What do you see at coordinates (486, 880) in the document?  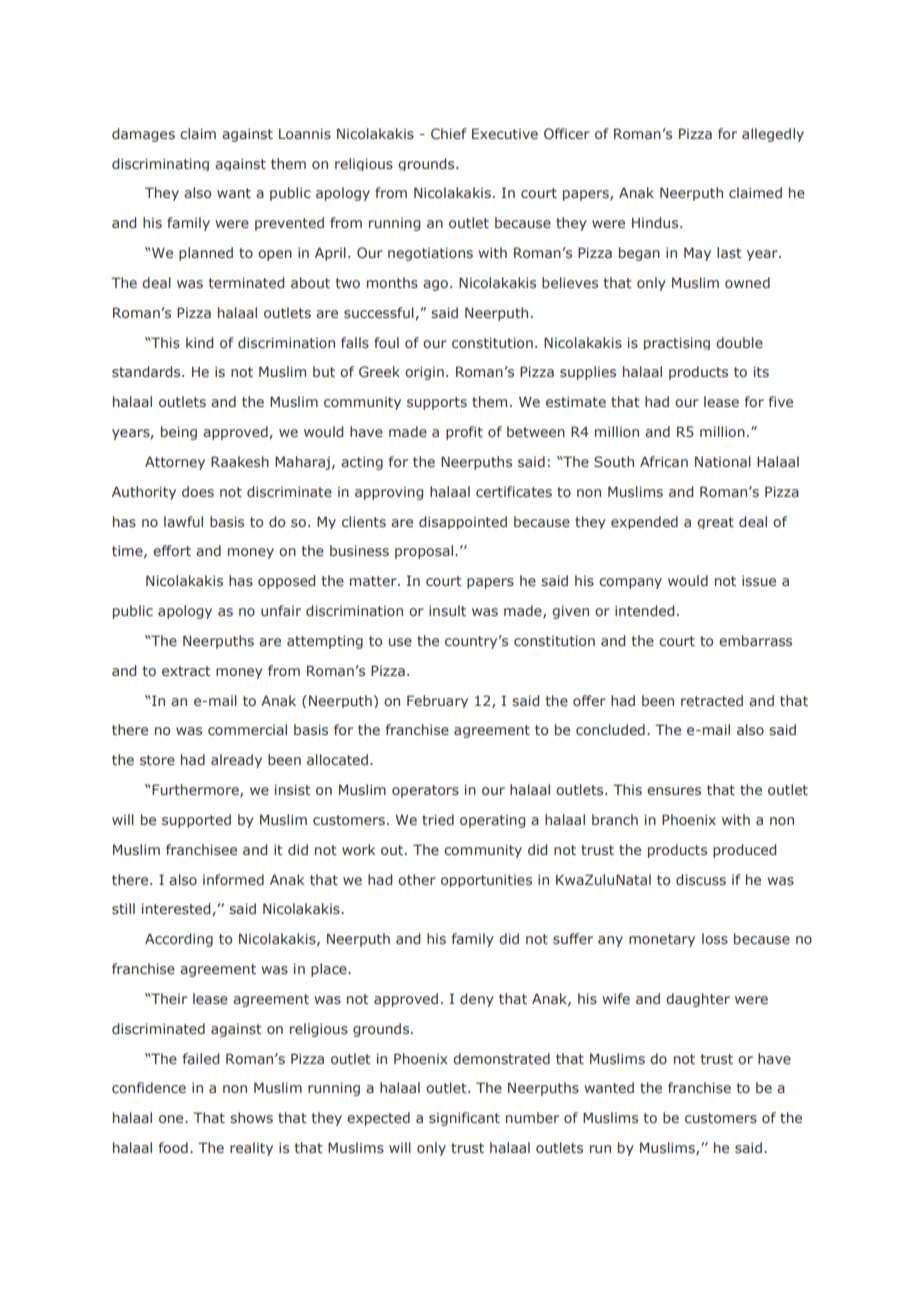 I see `opportunities` at bounding box center [486, 880].
